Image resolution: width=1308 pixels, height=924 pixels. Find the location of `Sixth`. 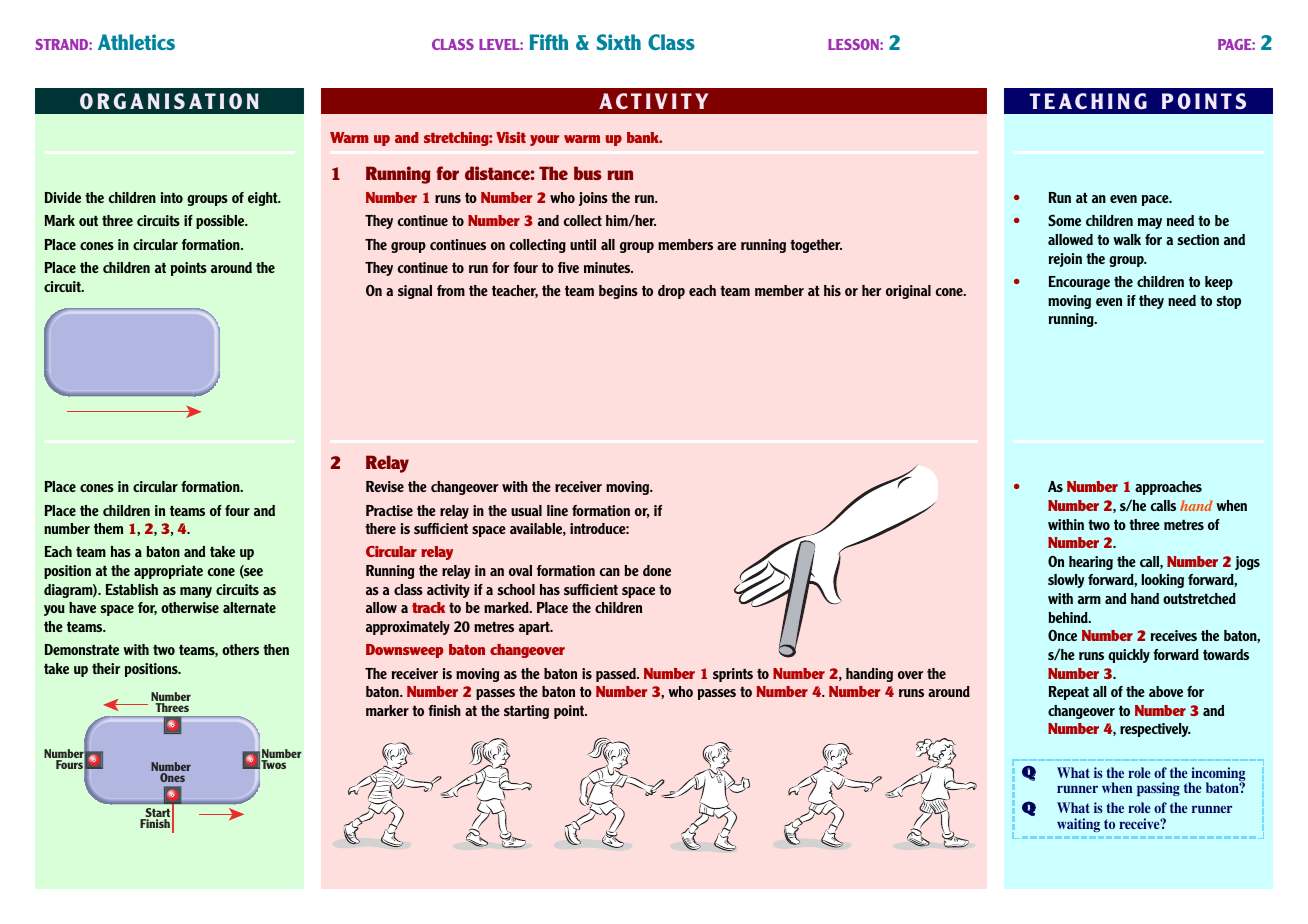

Sixth is located at coordinates (619, 42).
